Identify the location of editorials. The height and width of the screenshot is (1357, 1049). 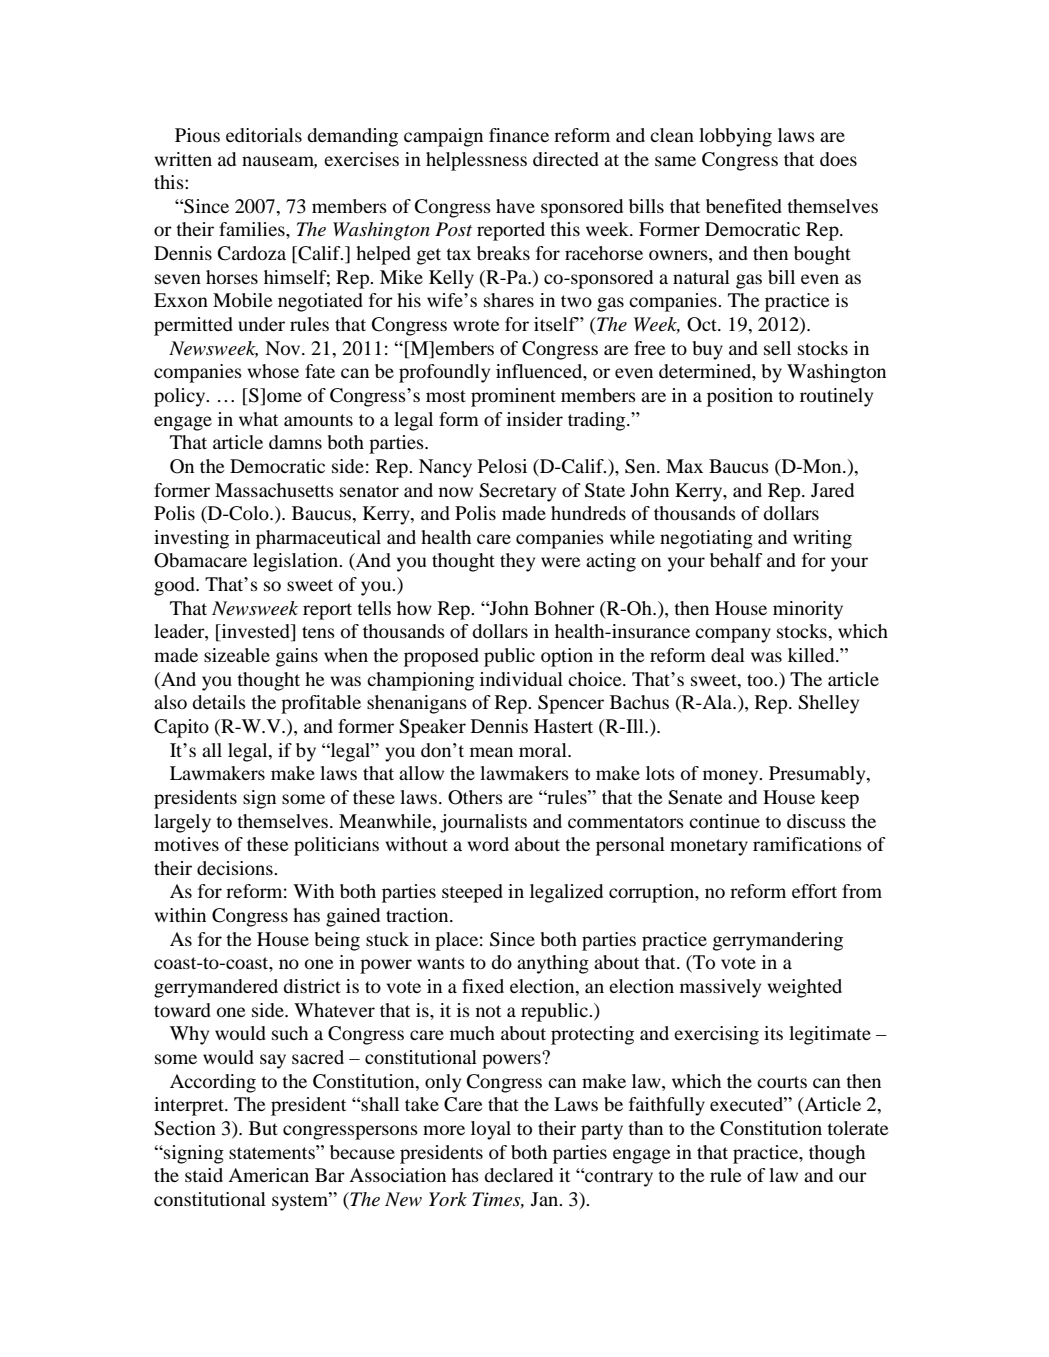
(264, 135).
